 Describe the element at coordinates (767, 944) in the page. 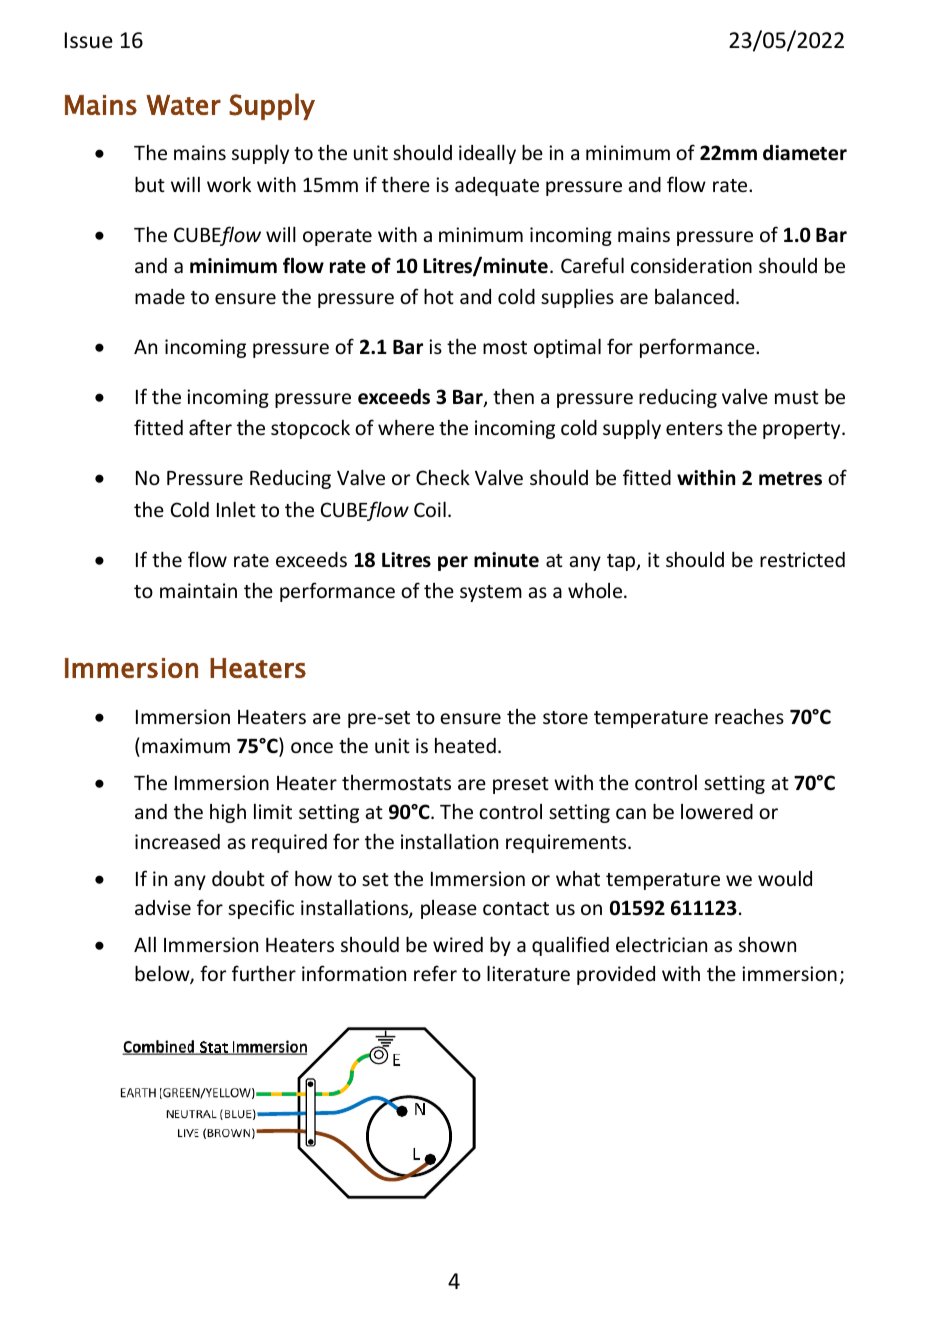

I see `shown` at that location.
